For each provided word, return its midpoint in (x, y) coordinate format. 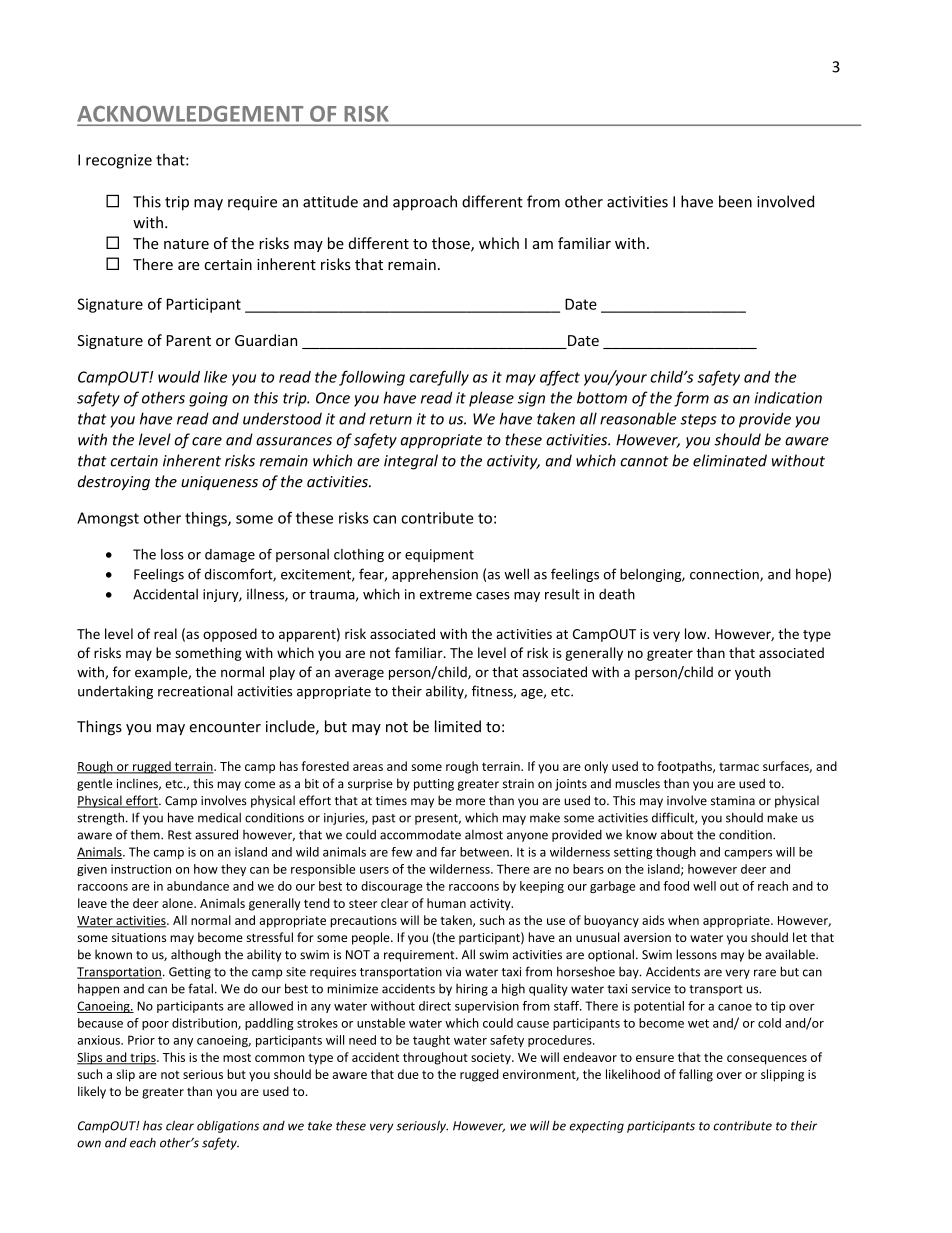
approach (425, 203)
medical (219, 817)
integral (411, 462)
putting (434, 785)
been (735, 201)
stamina (733, 801)
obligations (228, 1126)
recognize (119, 161)
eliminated (730, 460)
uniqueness (219, 483)
